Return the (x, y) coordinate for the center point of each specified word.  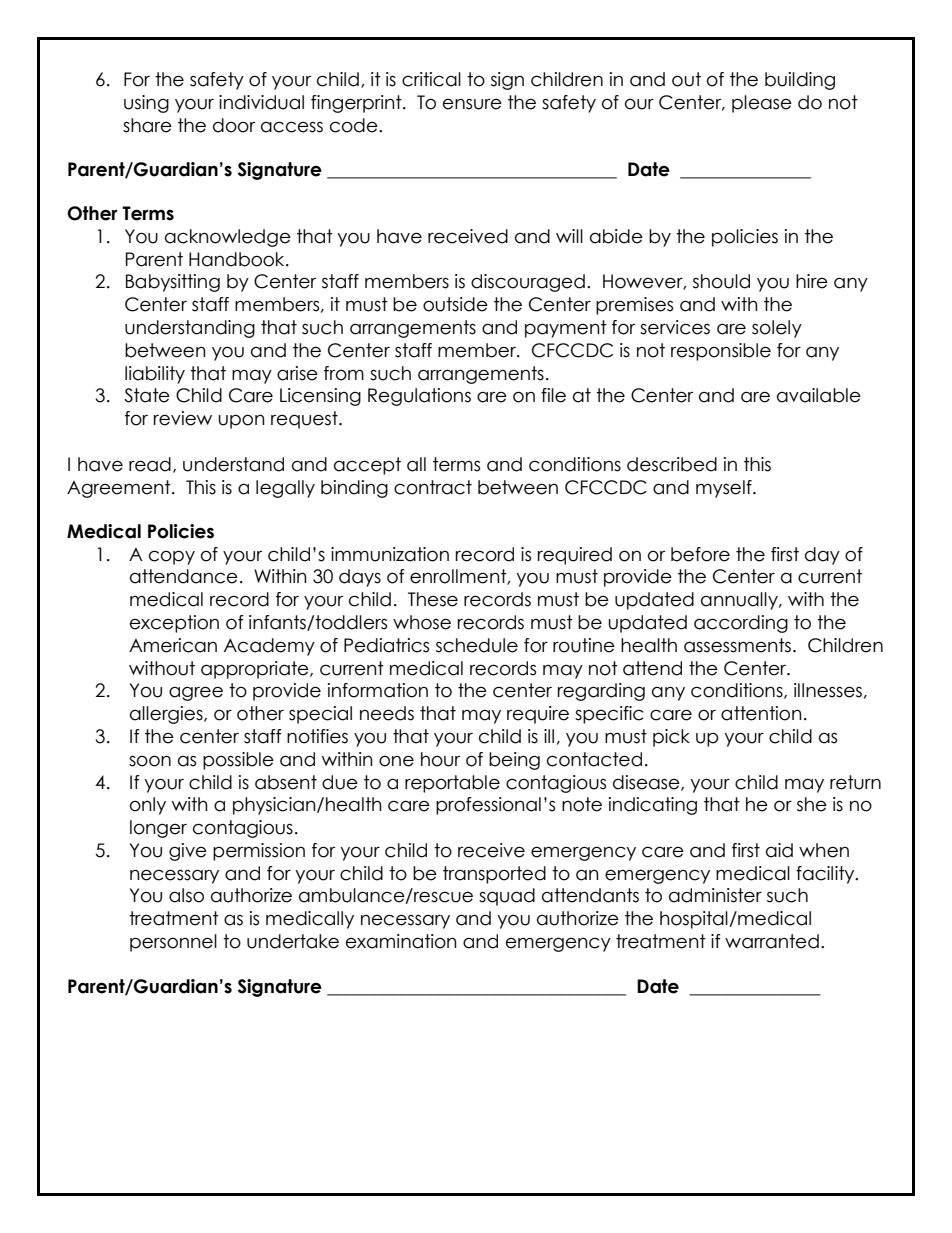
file (553, 395)
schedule (477, 645)
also (186, 895)
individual (261, 102)
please (762, 104)
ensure (472, 104)
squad (507, 897)
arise (297, 373)
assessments (737, 645)
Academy (269, 647)
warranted (772, 941)
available (819, 395)
